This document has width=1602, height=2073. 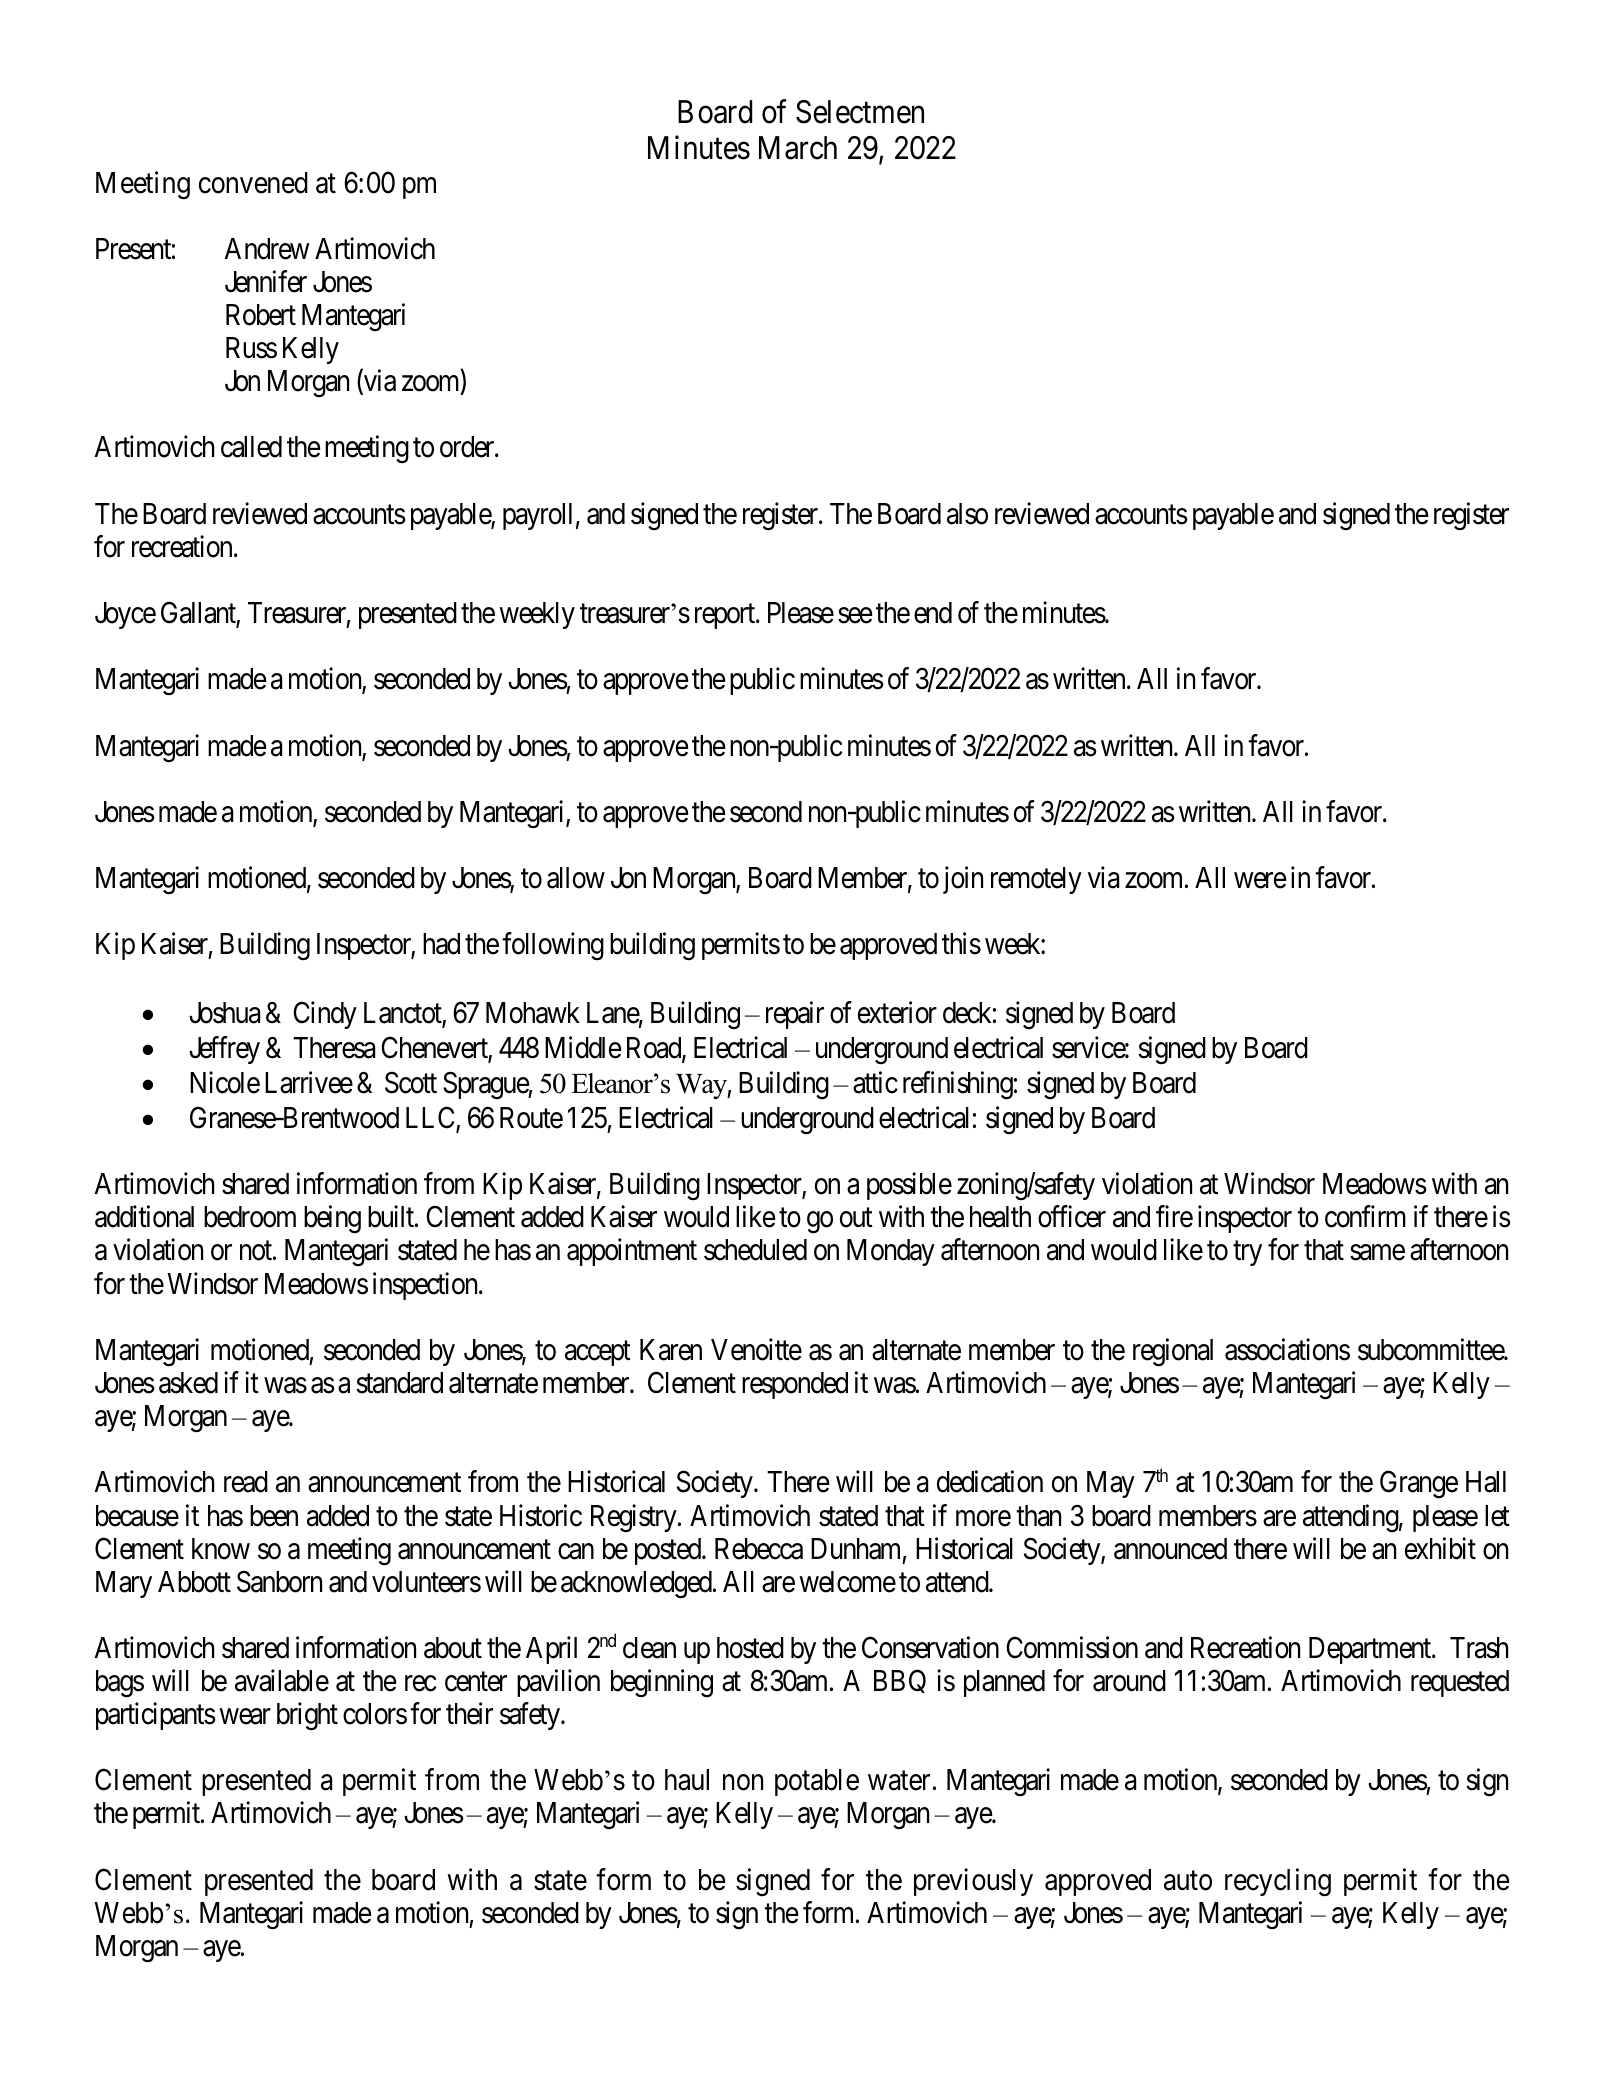 What do you see at coordinates (798, 148) in the document?
I see `March` at bounding box center [798, 148].
